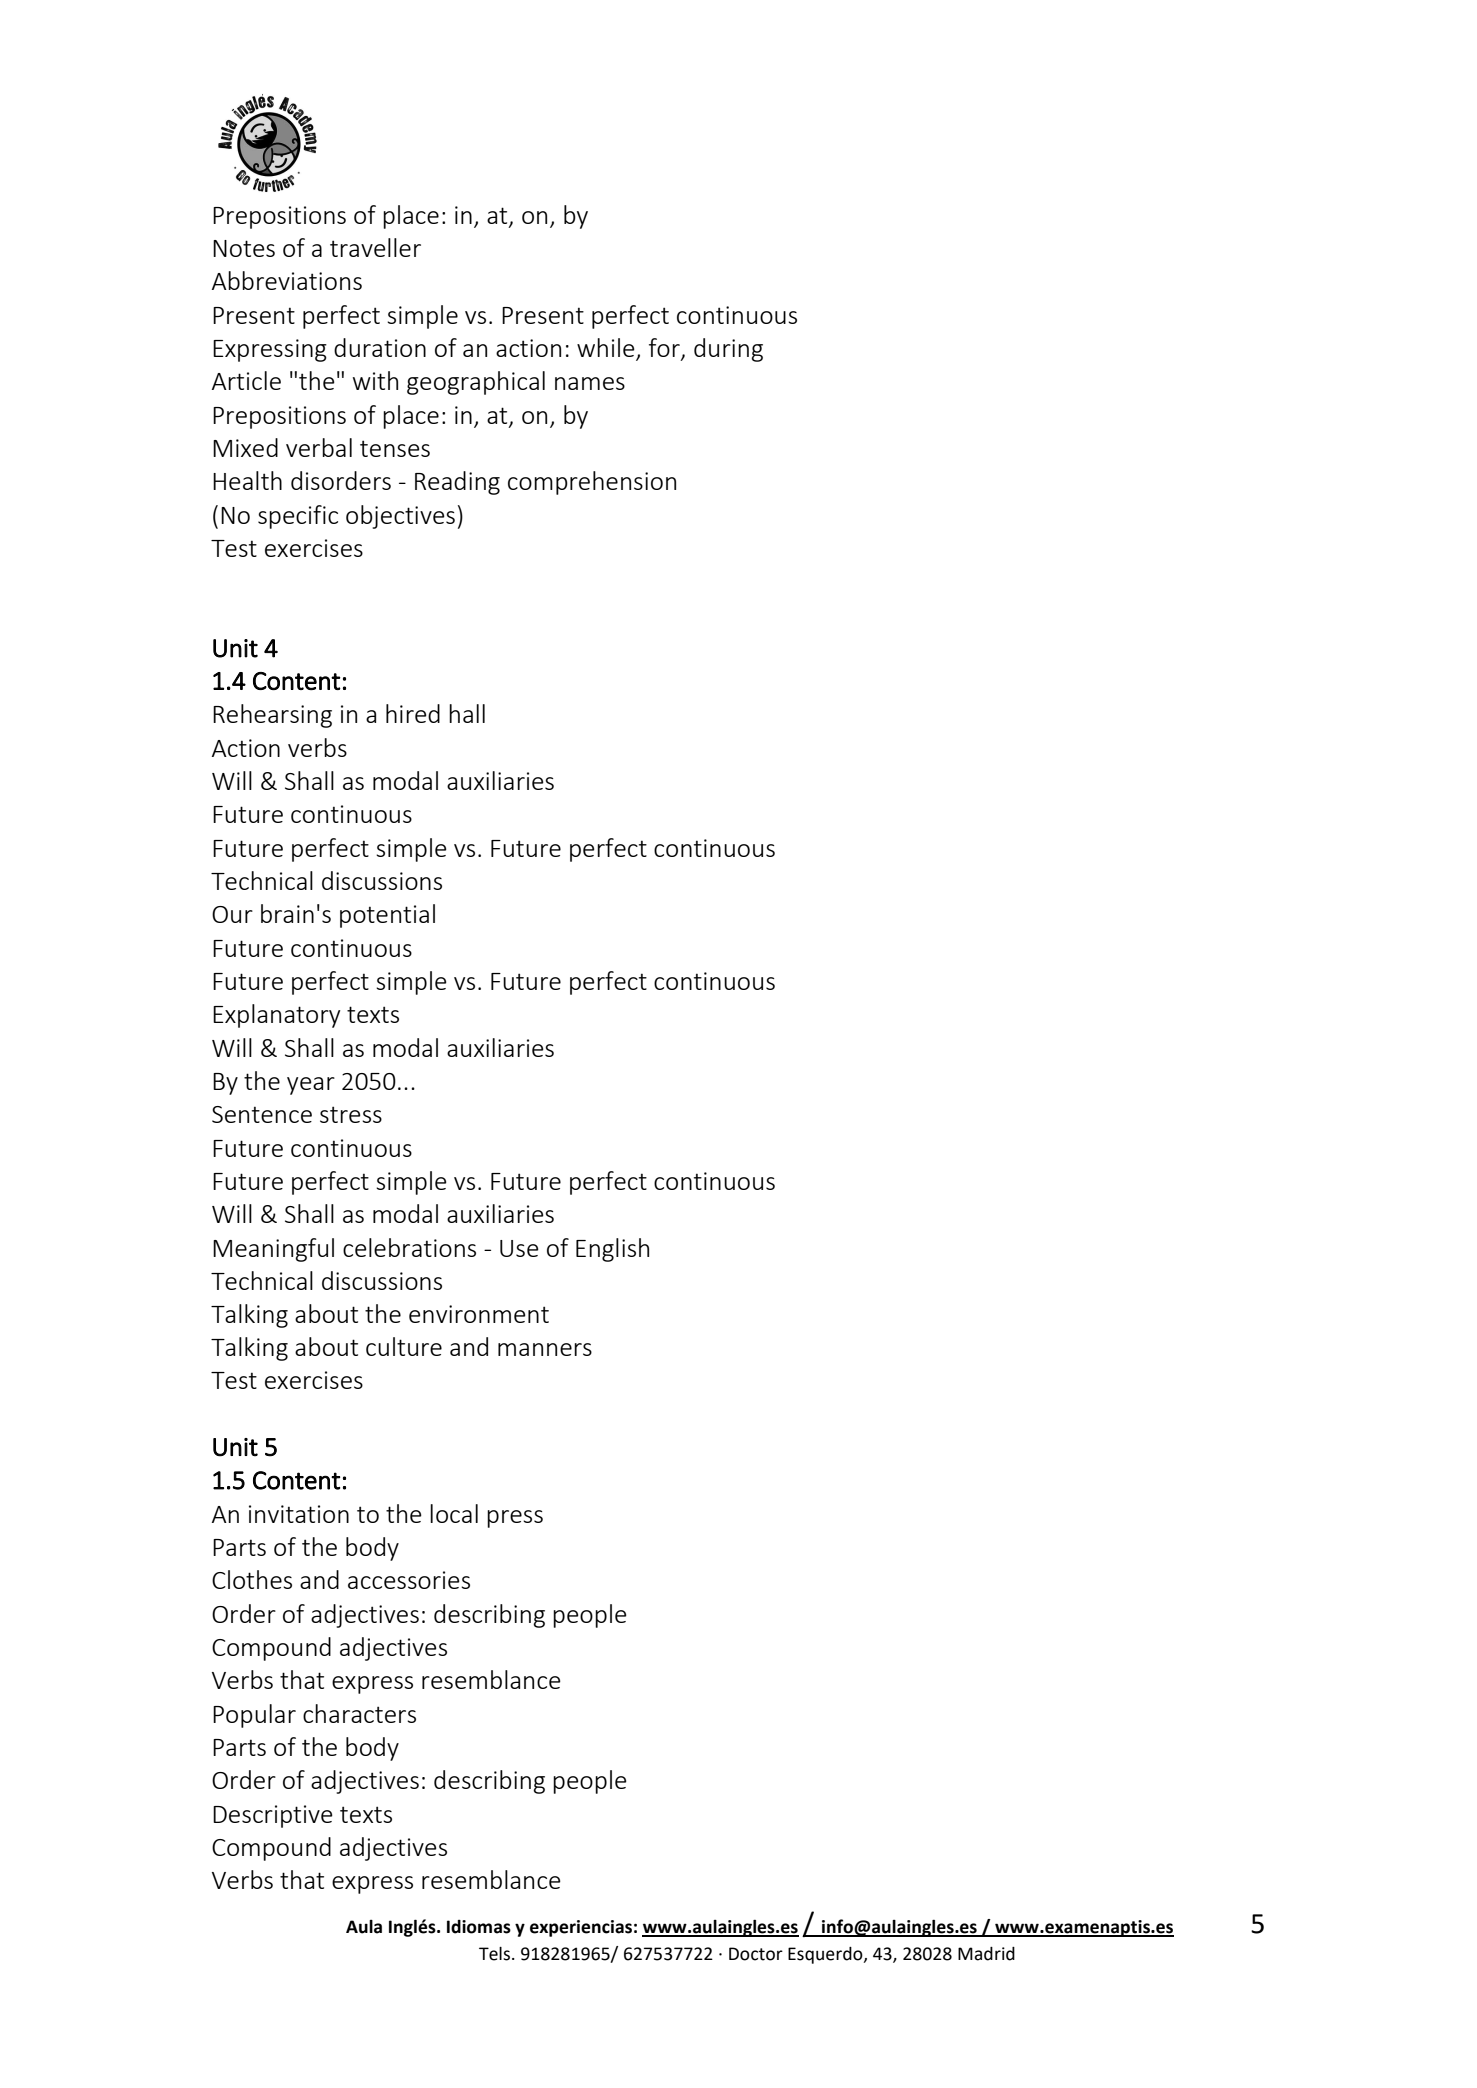 The height and width of the screenshot is (2088, 1477). What do you see at coordinates (311, 1086) in the screenshot?
I see `year` at bounding box center [311, 1086].
